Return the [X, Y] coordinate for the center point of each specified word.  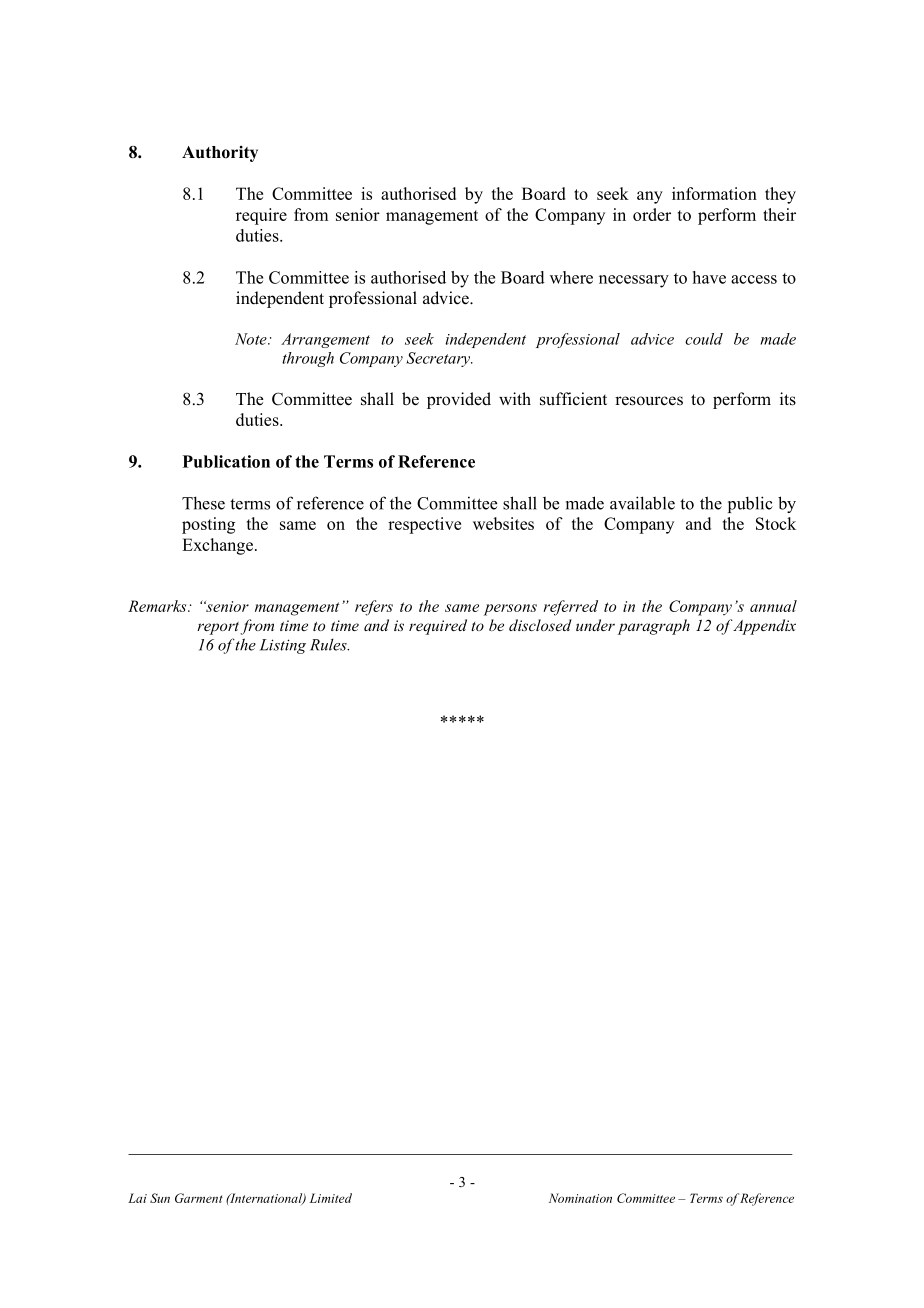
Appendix [764, 627]
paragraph [654, 627]
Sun [160, 1198]
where [571, 277]
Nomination [580, 1198]
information [714, 193]
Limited [331, 1198]
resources [649, 401]
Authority [220, 154]
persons [510, 610]
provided [459, 400]
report [218, 628]
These [203, 503]
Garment [199, 1198]
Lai [137, 1198]
